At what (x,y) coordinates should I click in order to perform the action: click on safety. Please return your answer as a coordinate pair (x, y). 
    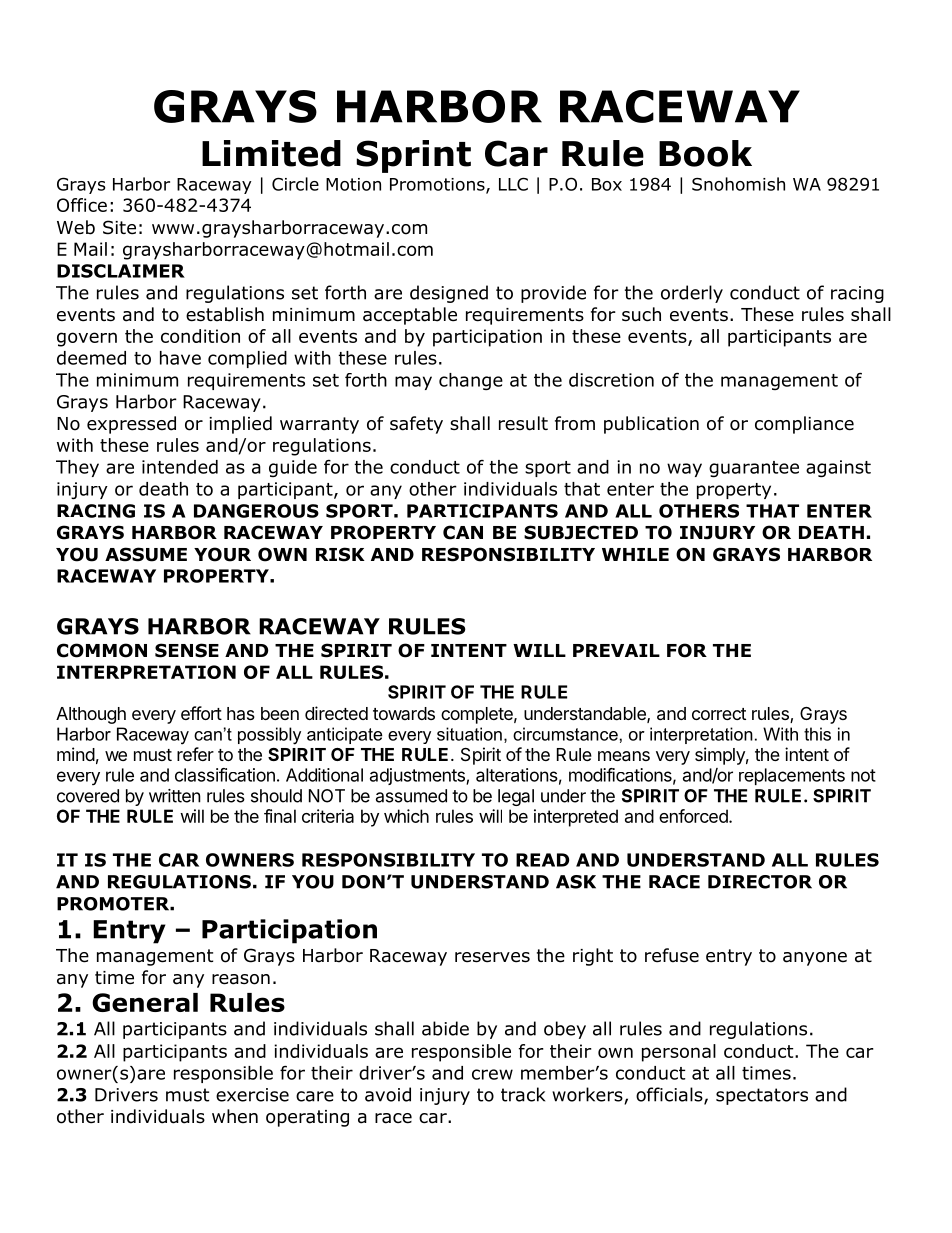
    Looking at the image, I should click on (416, 425).
